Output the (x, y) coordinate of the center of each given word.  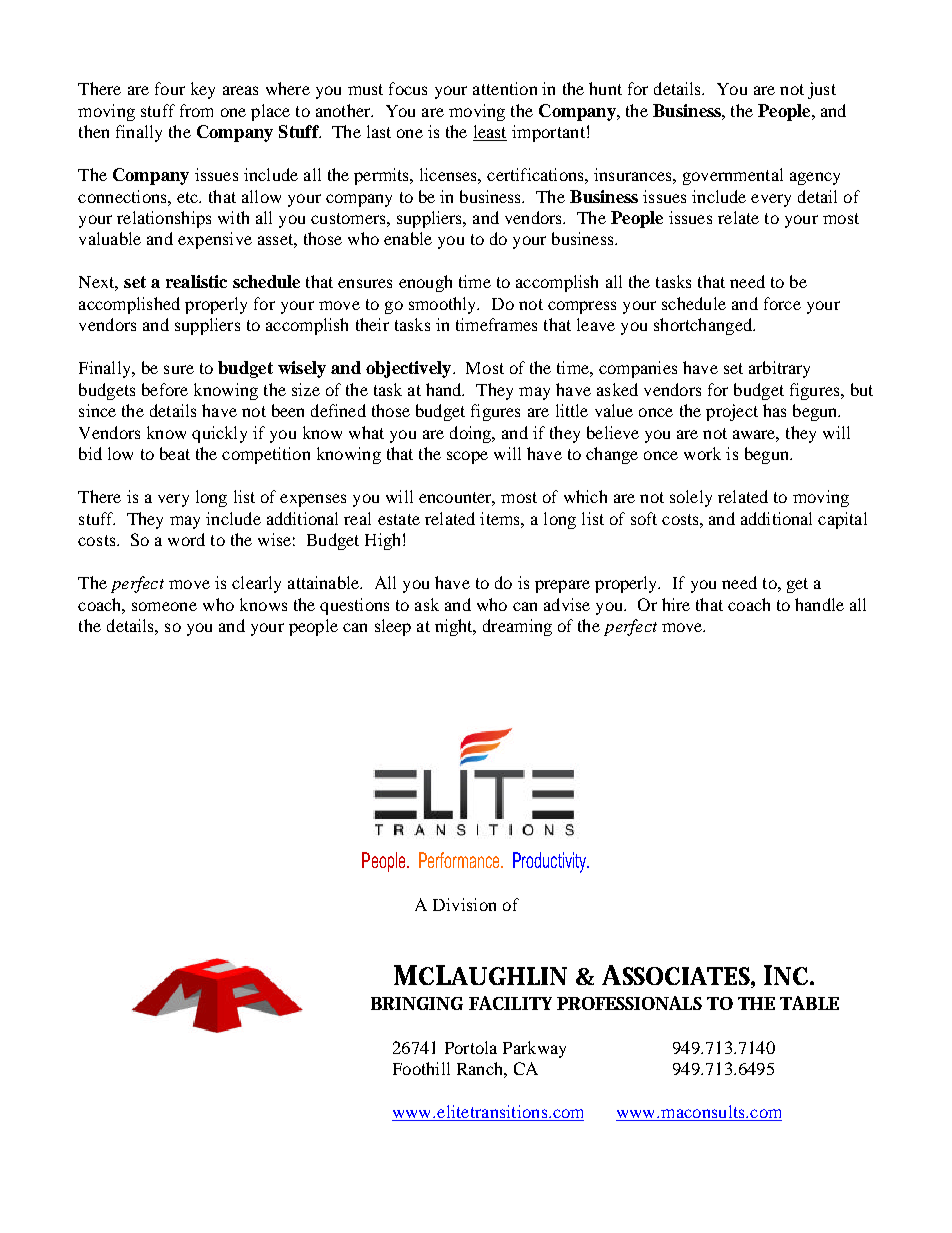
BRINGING (417, 1003)
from (196, 110)
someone (164, 606)
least (490, 133)
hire (676, 604)
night (455, 627)
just (822, 90)
